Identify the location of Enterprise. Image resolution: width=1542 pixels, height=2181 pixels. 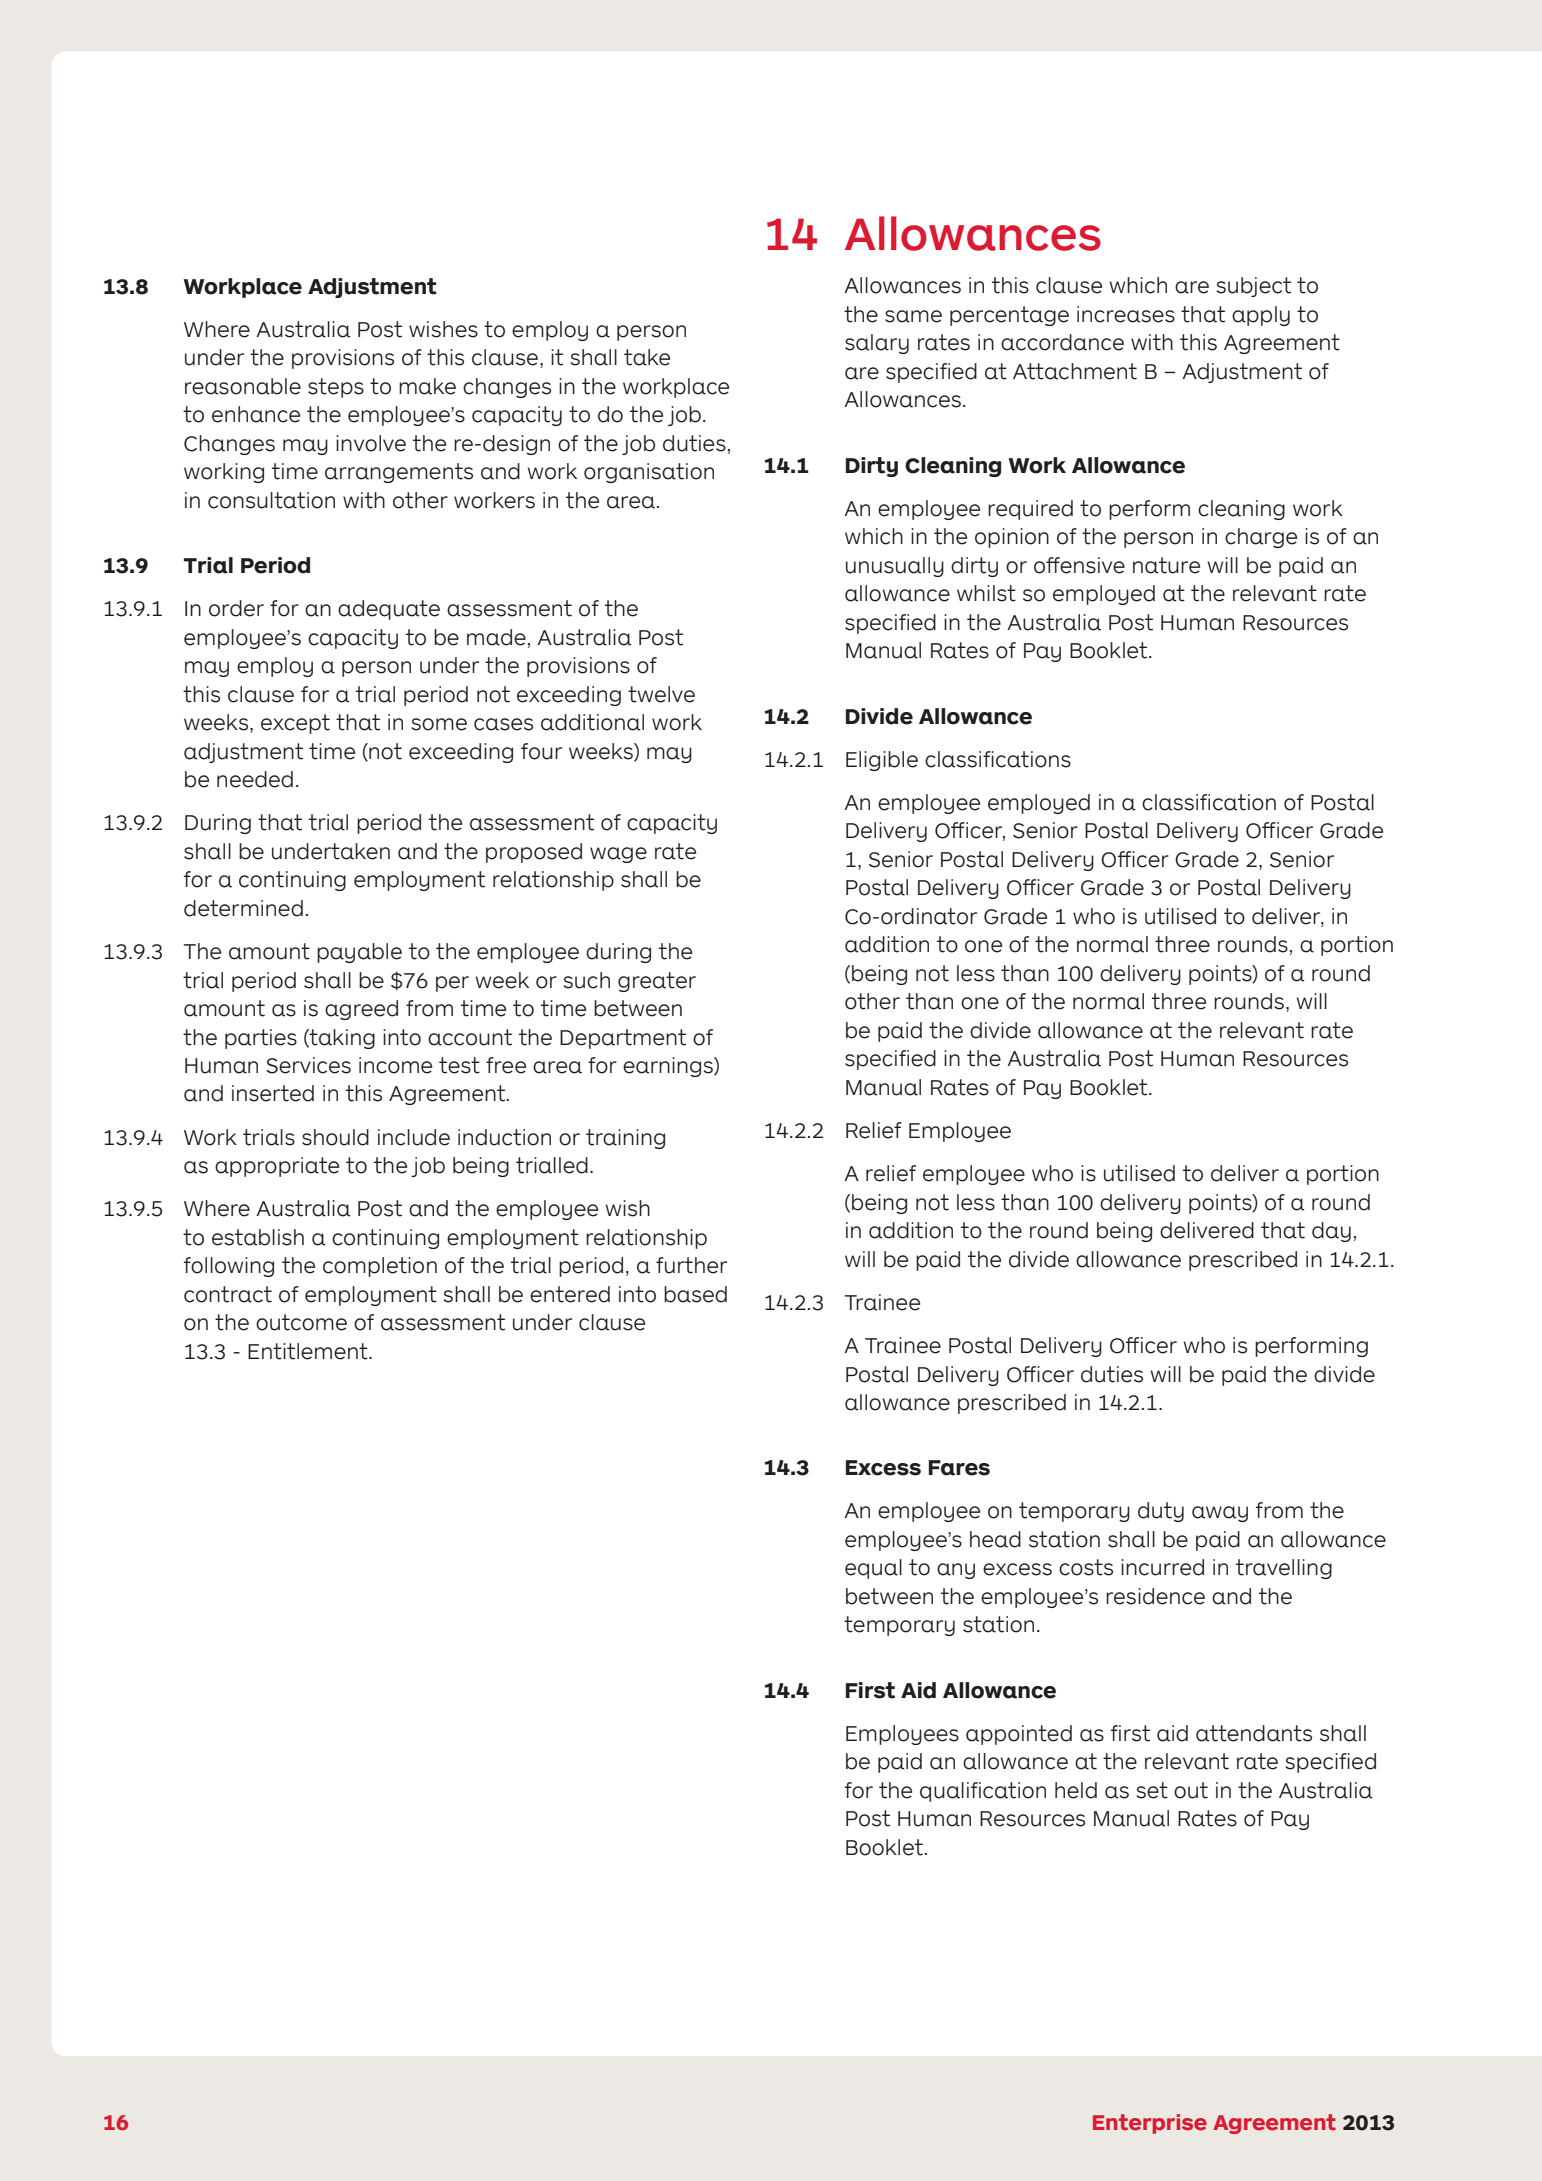
(1150, 2124).
